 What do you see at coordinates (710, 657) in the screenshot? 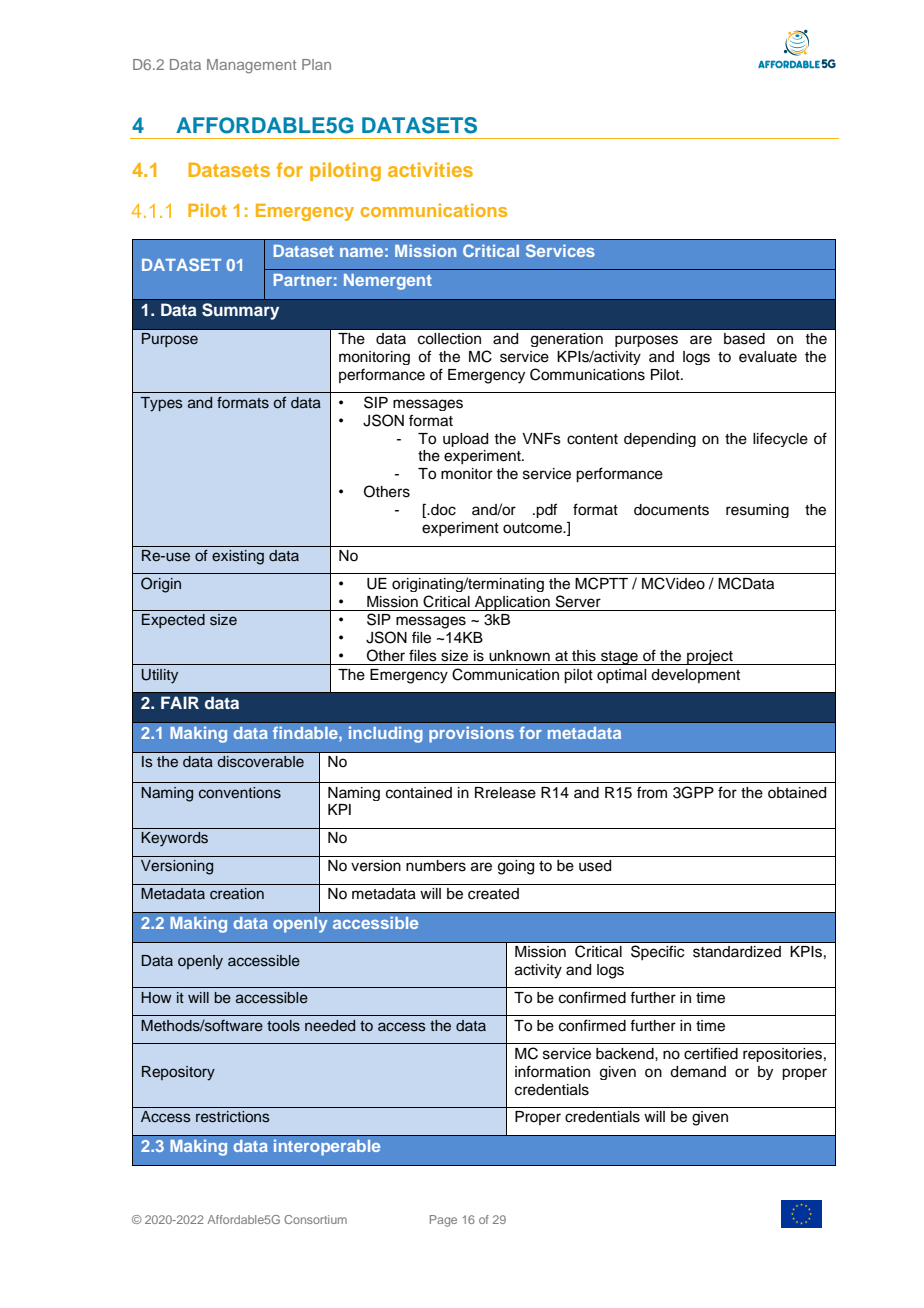
I see `project` at bounding box center [710, 657].
